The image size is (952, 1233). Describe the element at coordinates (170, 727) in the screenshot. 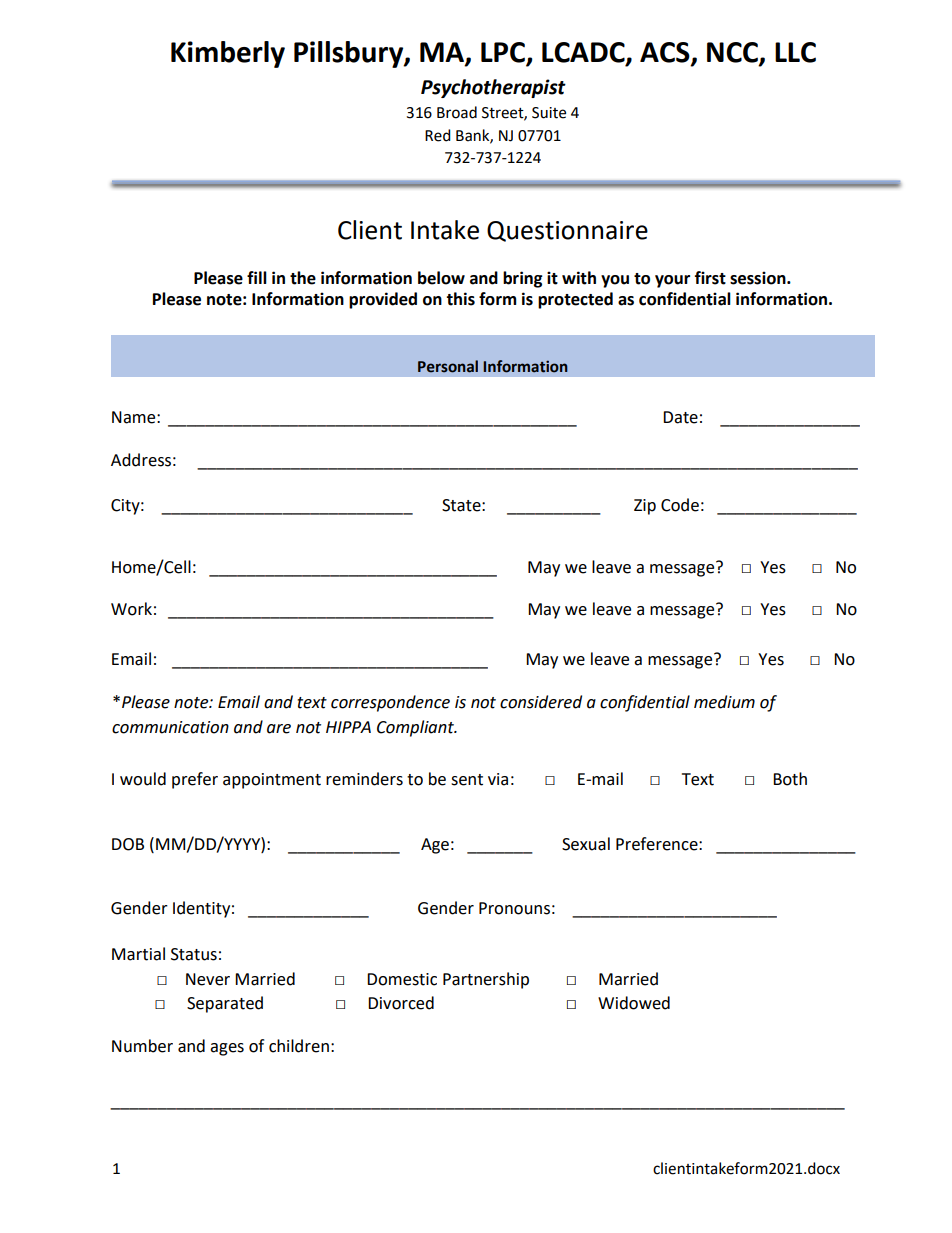

I see `communication` at that location.
